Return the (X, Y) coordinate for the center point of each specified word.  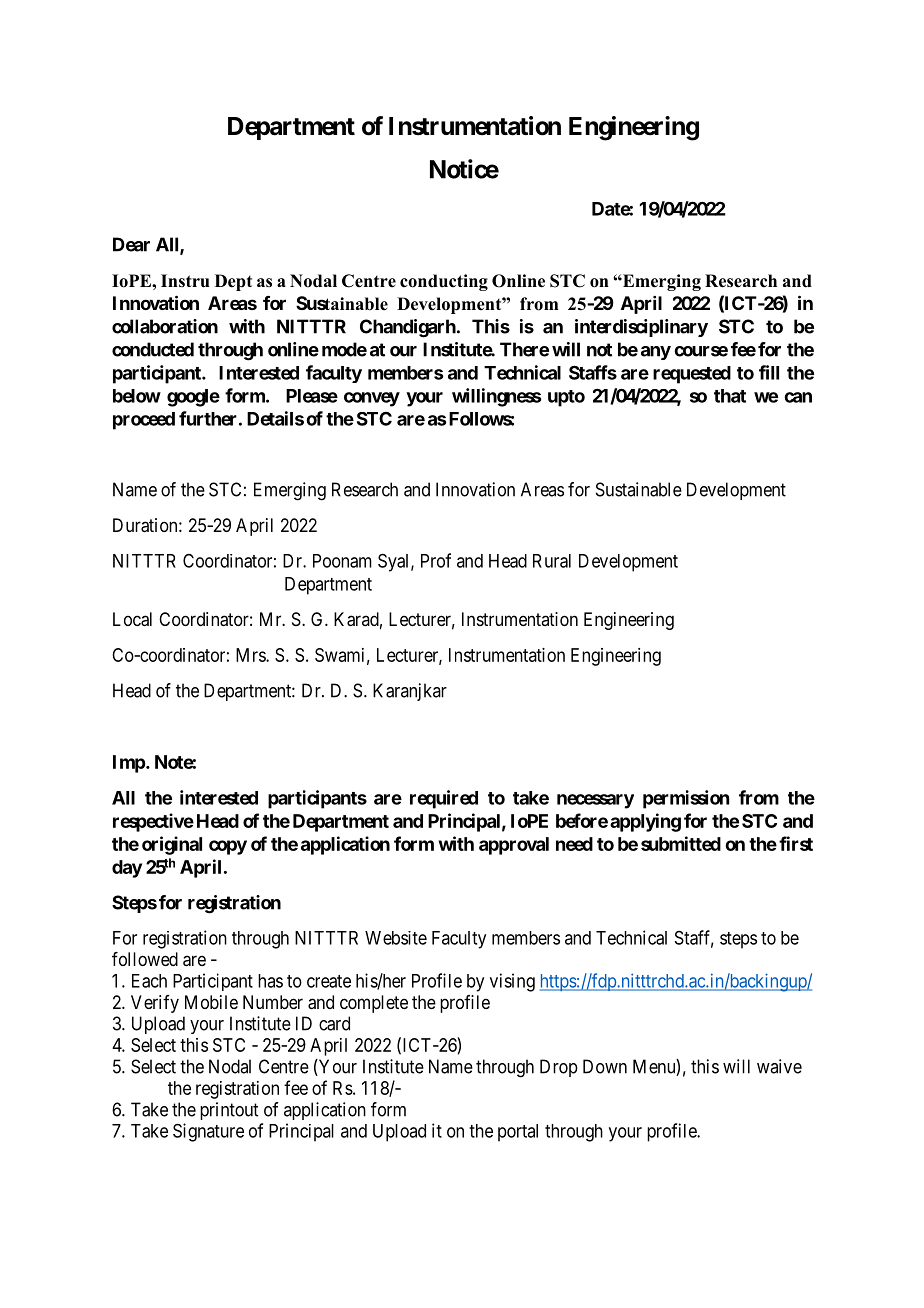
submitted (681, 843)
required (444, 799)
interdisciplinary (641, 328)
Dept (233, 282)
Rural (552, 561)
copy (228, 847)
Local (132, 619)
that (730, 396)
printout (229, 1111)
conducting (444, 282)
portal (518, 1133)
